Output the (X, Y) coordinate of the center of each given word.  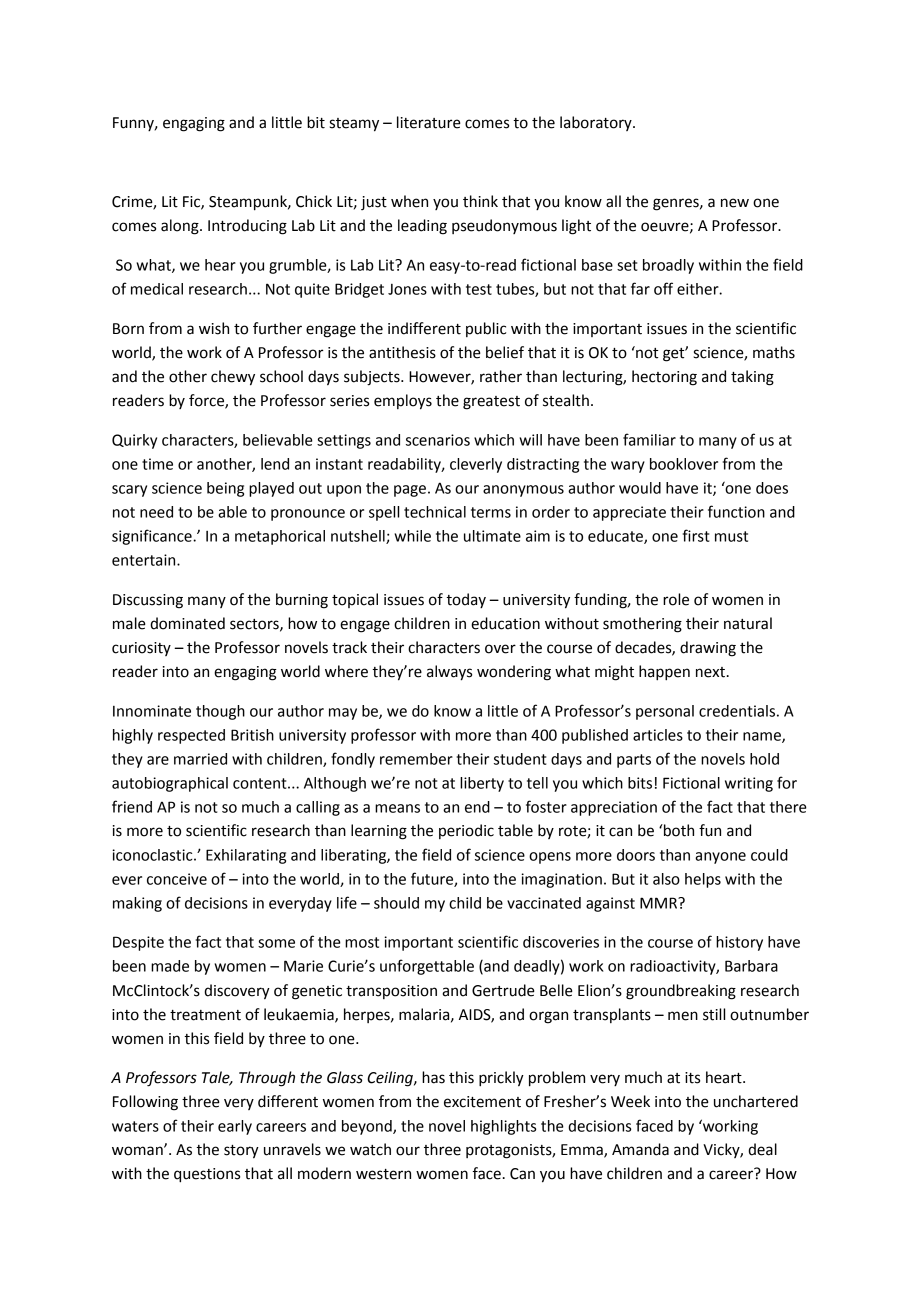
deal (762, 1149)
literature (429, 122)
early (235, 1127)
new (735, 203)
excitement (482, 1102)
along (181, 227)
